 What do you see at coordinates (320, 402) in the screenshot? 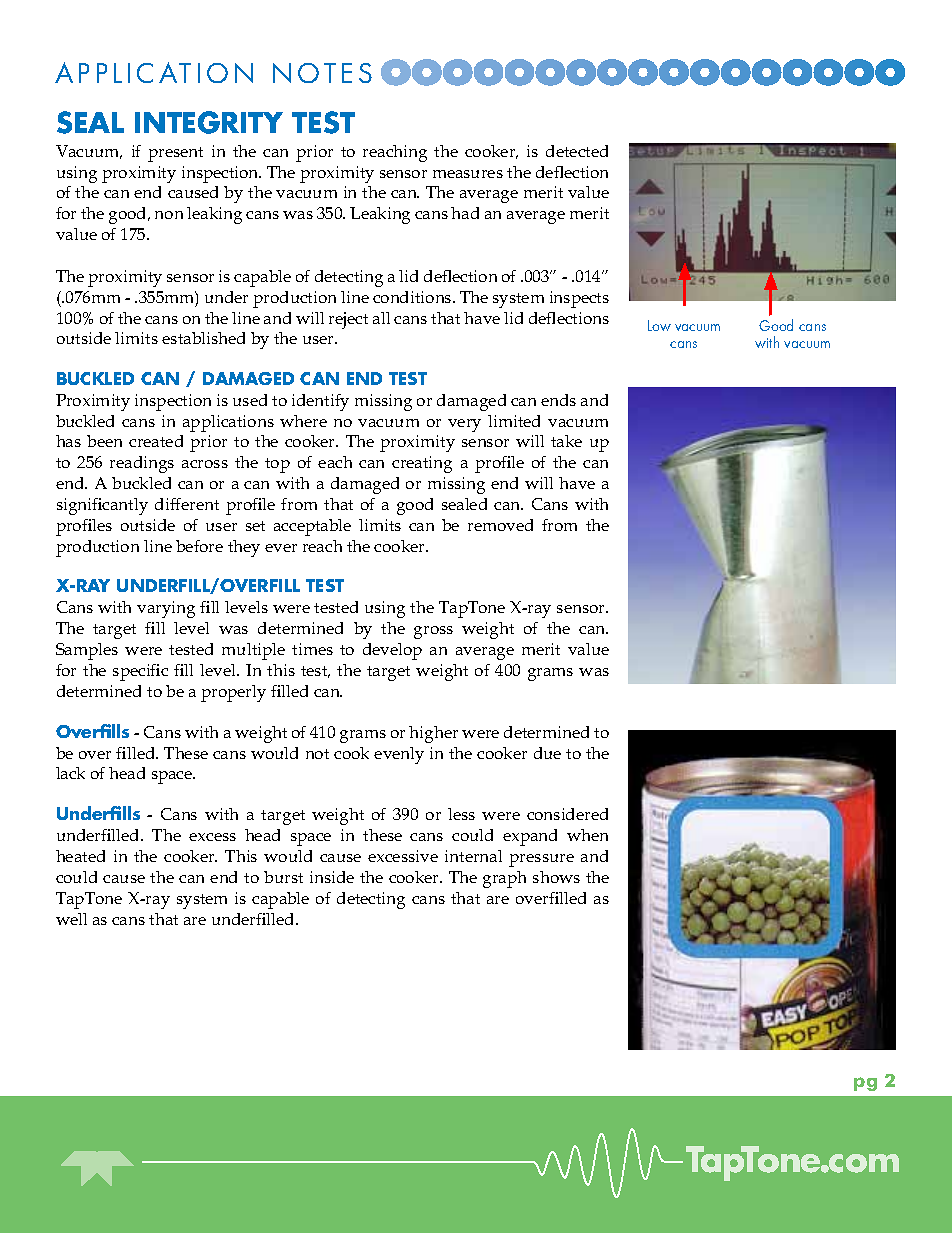
I see `identify` at bounding box center [320, 402].
